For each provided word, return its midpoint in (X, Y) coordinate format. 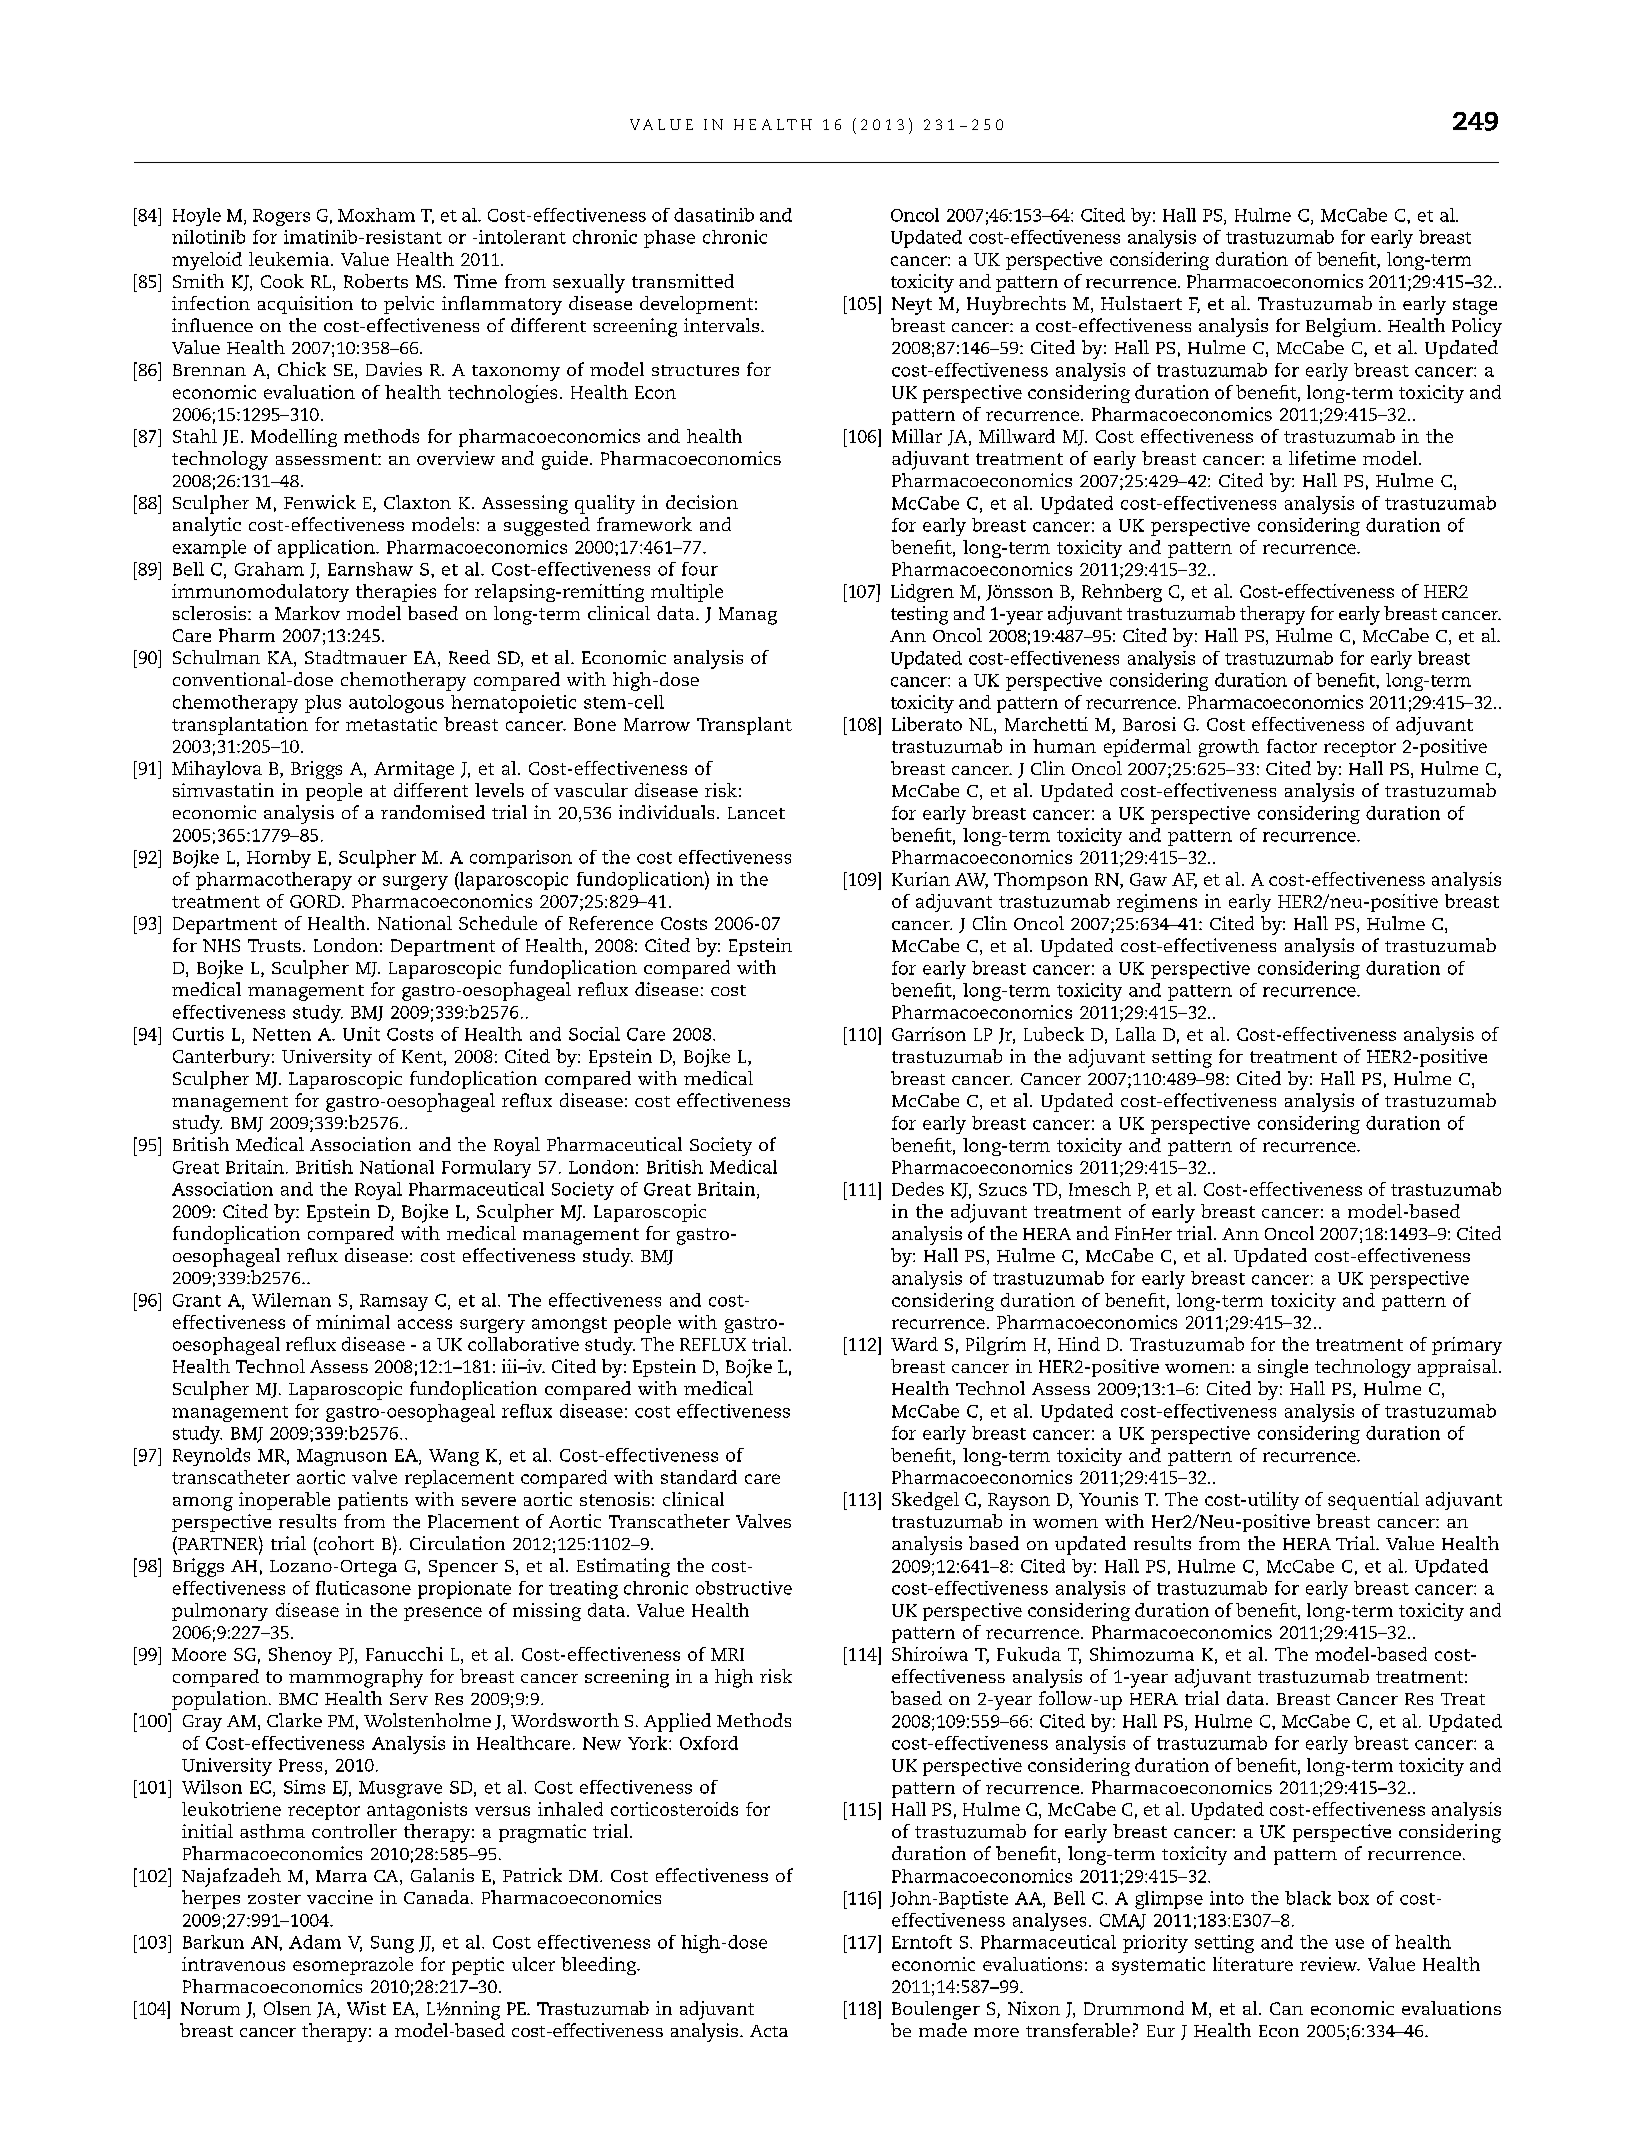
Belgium (1342, 327)
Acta (769, 2031)
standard (699, 1477)
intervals (723, 325)
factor (1292, 746)
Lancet (756, 813)
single (1283, 1368)
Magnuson (342, 1457)
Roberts (376, 281)
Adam (315, 1942)
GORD (316, 901)
